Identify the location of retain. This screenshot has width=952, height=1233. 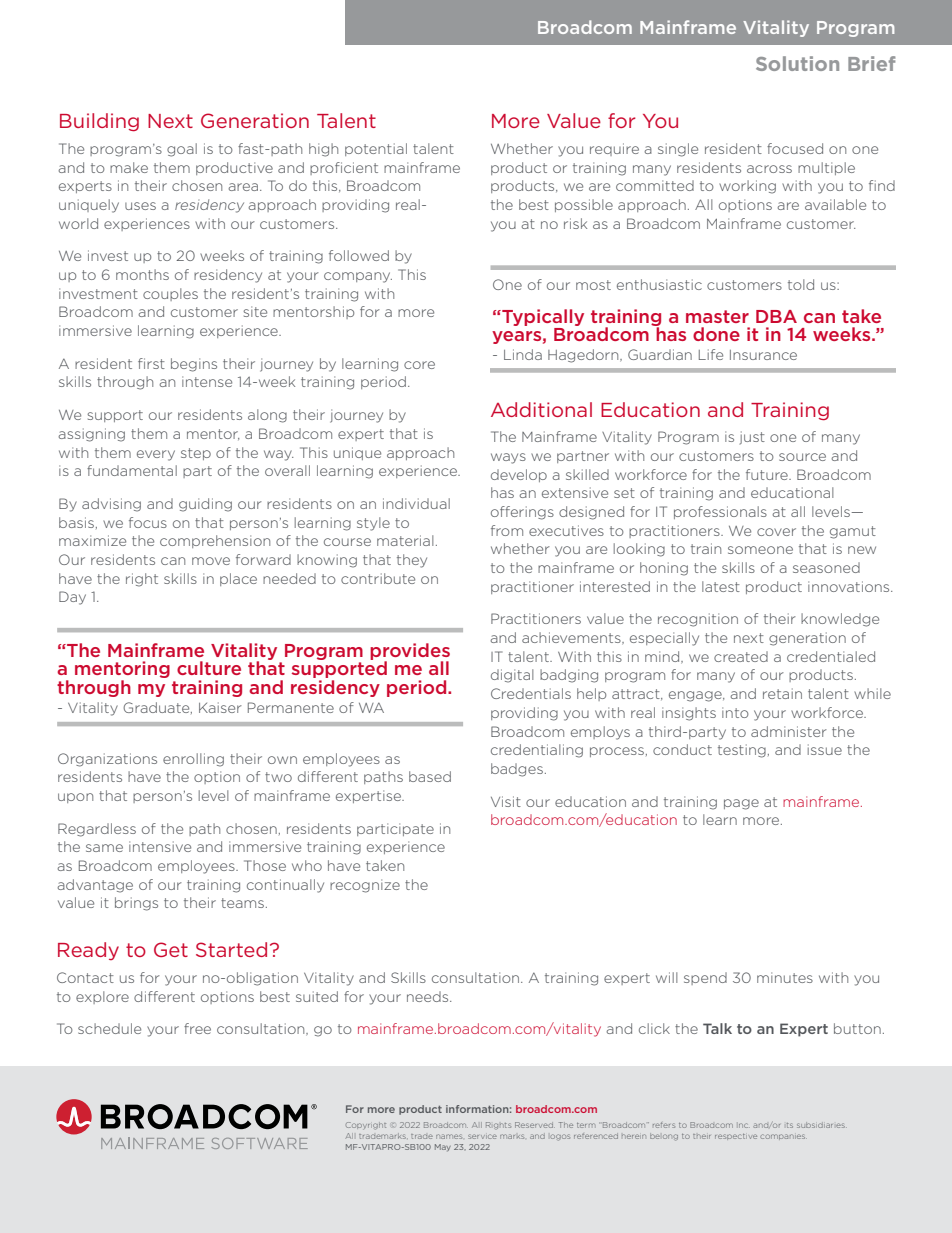
(782, 693).
